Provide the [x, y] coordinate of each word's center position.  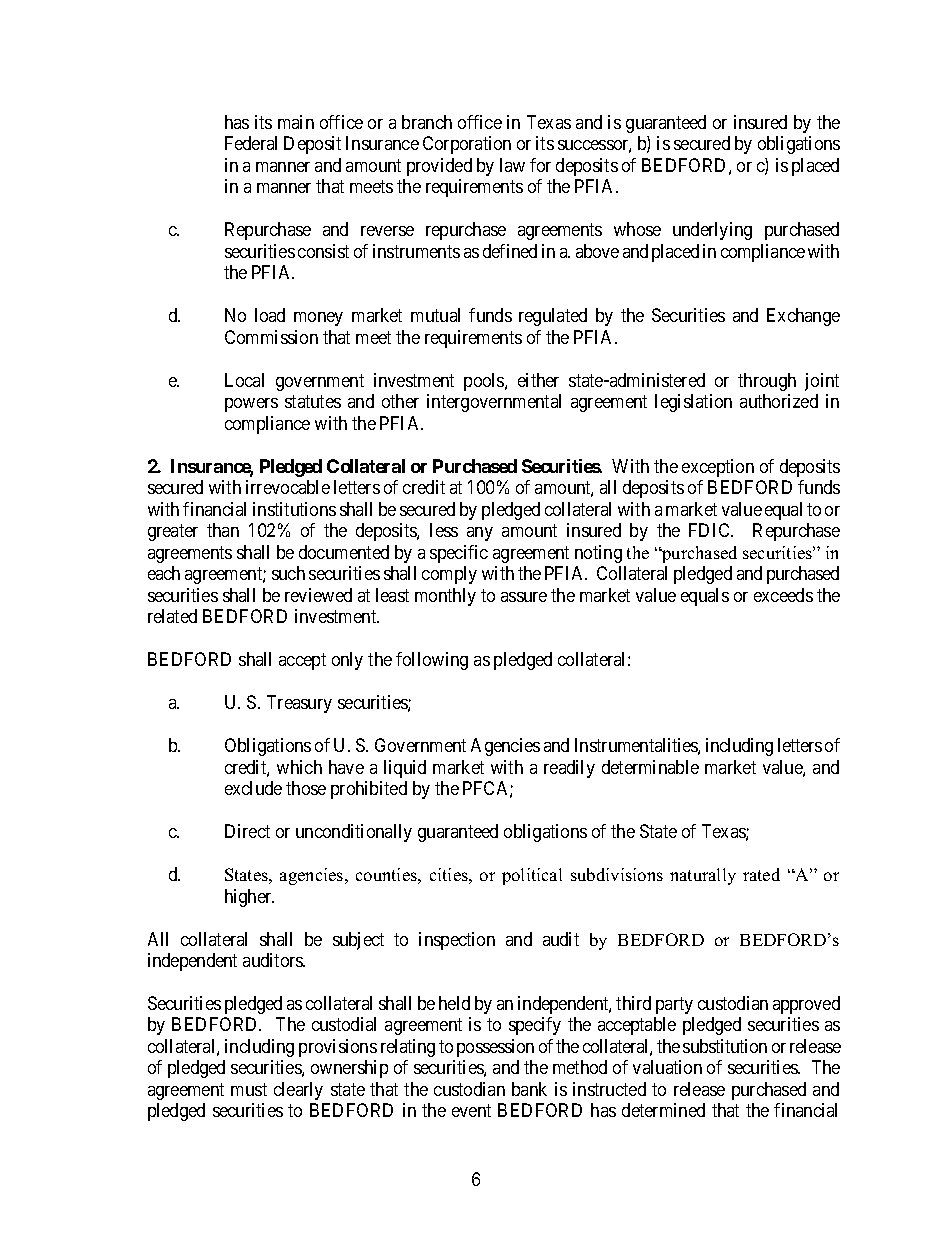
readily [569, 769]
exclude [253, 788]
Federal [251, 143]
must [249, 1089]
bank [529, 1089]
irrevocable [288, 487]
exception [718, 468]
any [480, 534]
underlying [712, 231]
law [512, 165]
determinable [650, 767]
